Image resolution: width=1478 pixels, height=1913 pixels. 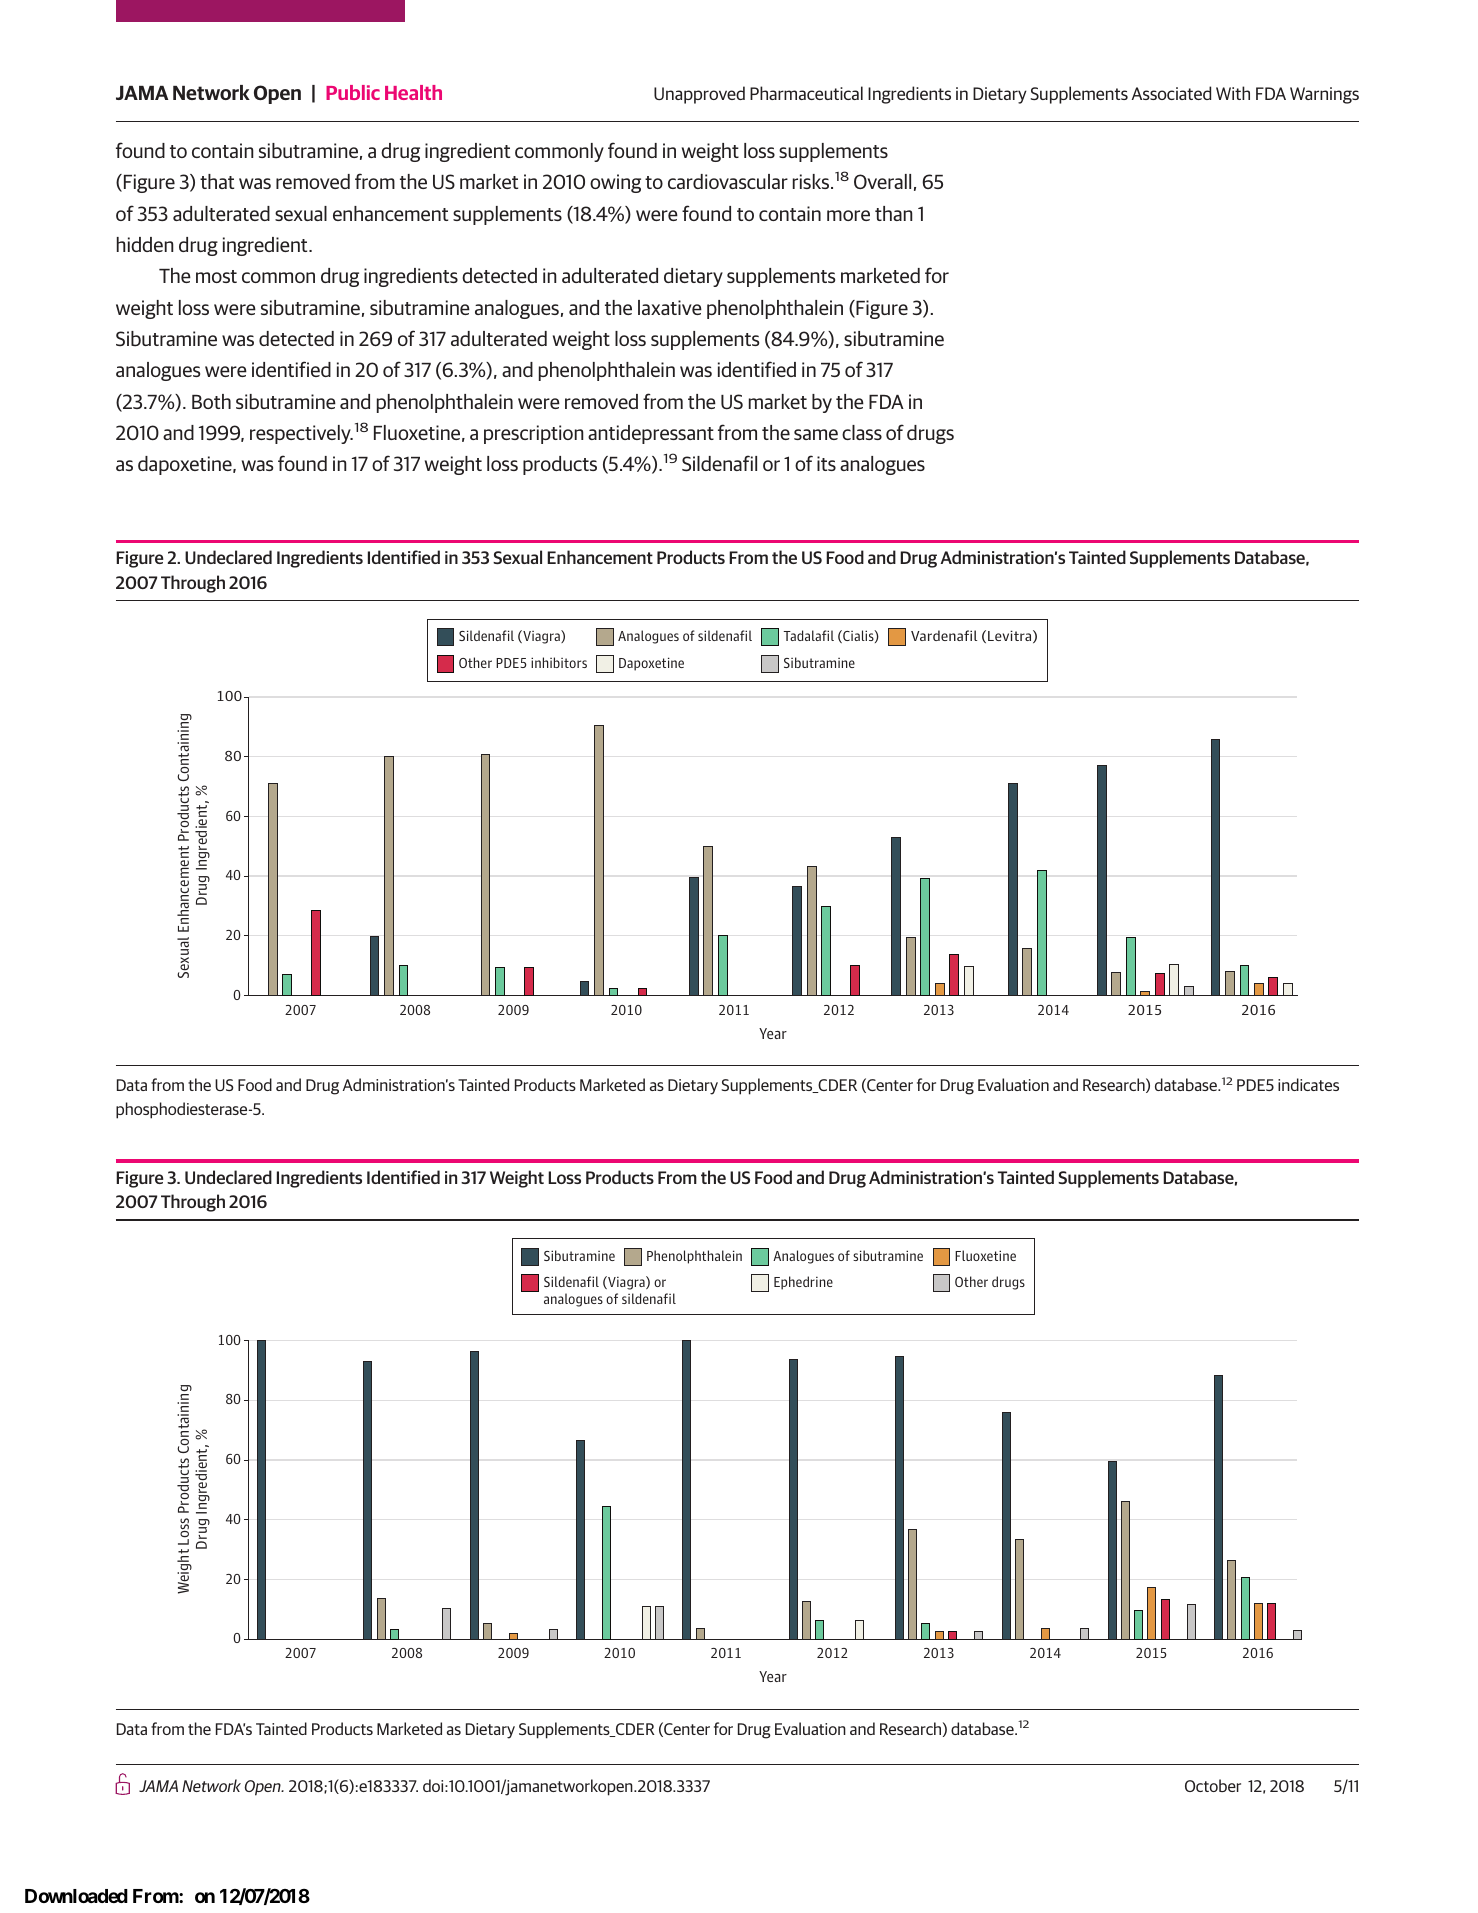 What do you see at coordinates (76, 1896) in the screenshot?
I see `Downloaded` at bounding box center [76, 1896].
